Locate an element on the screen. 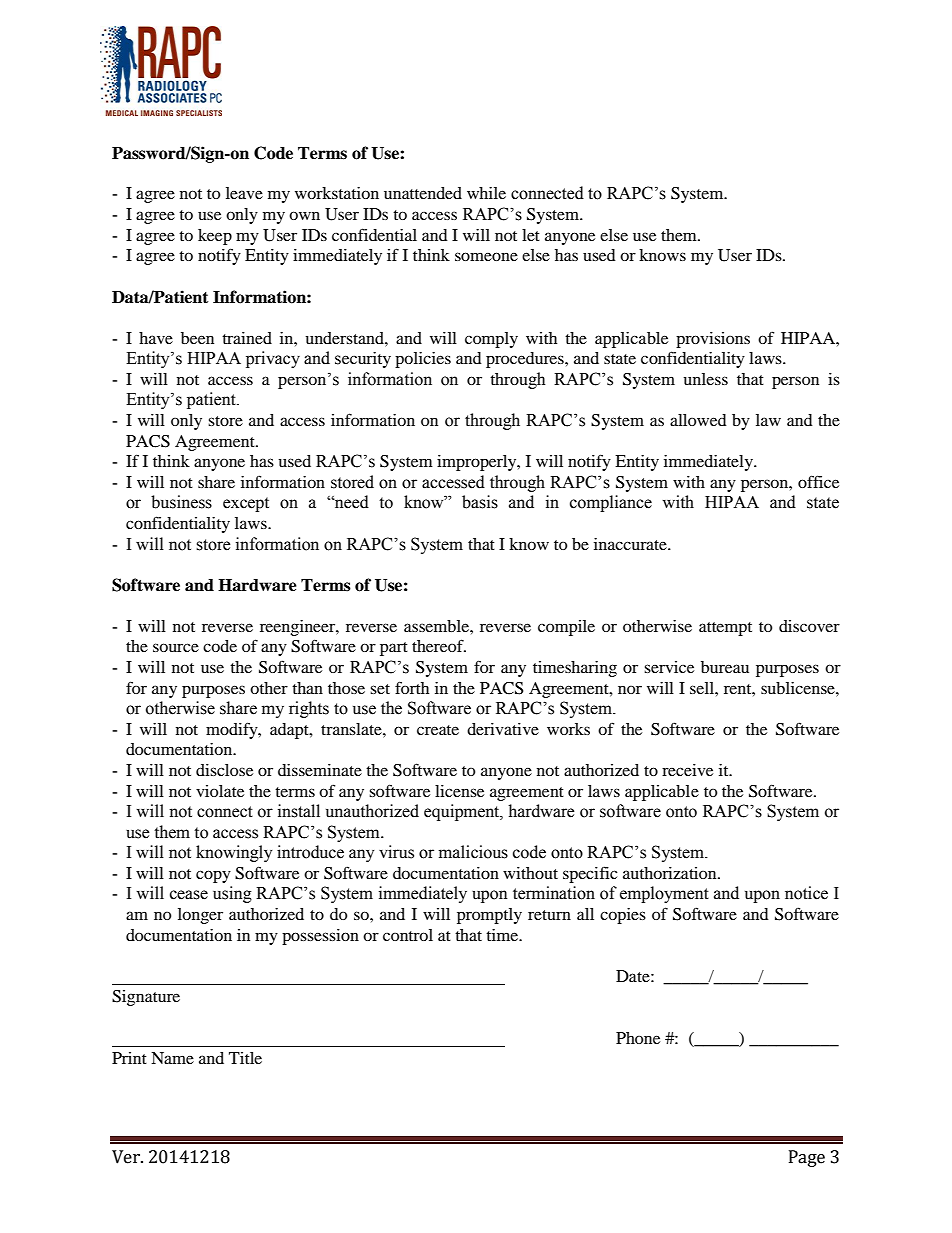 The width and height of the screenshot is (952, 1233). Title is located at coordinates (245, 1058).
